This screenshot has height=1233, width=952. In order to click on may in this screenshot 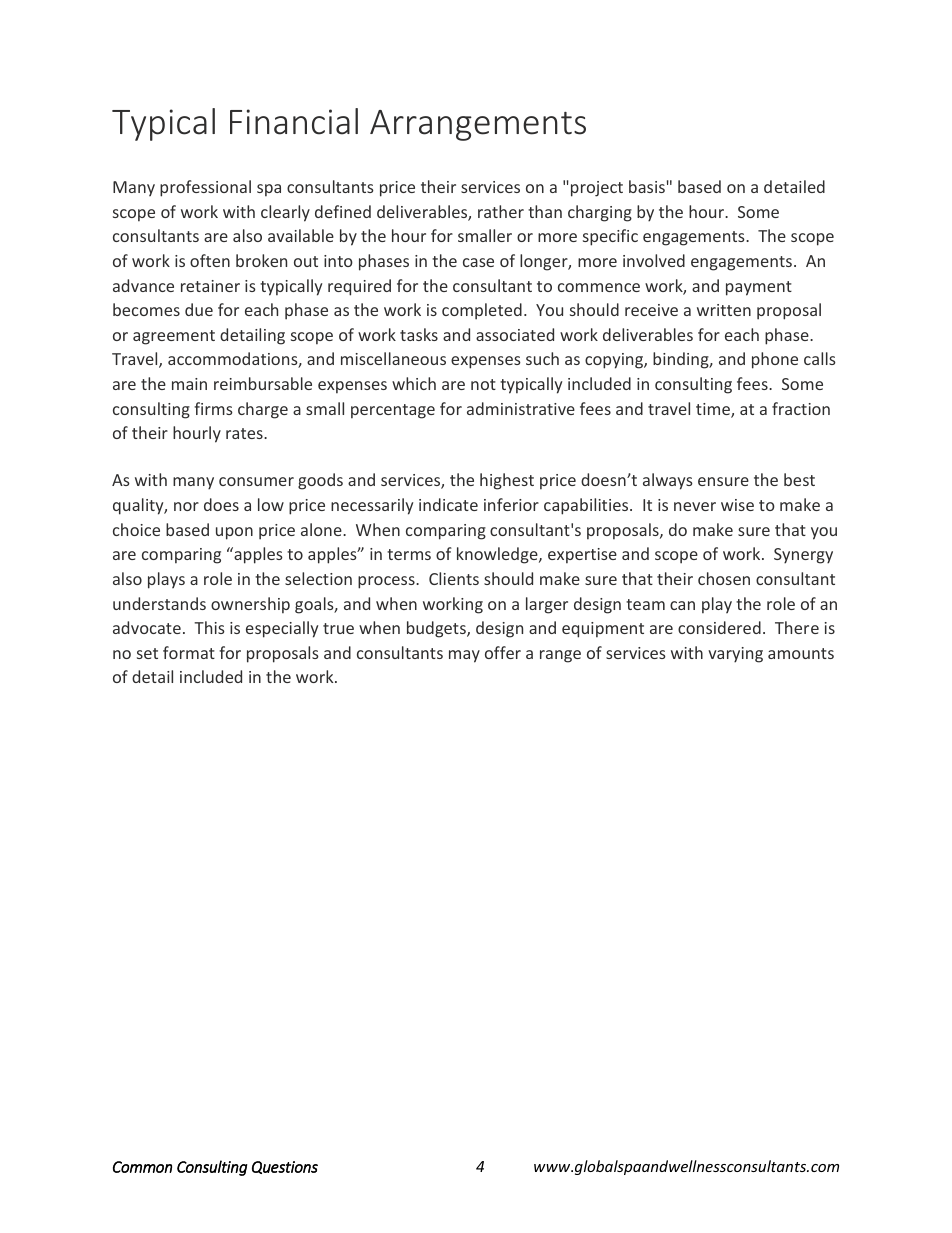, I will do `click(464, 656)`.
